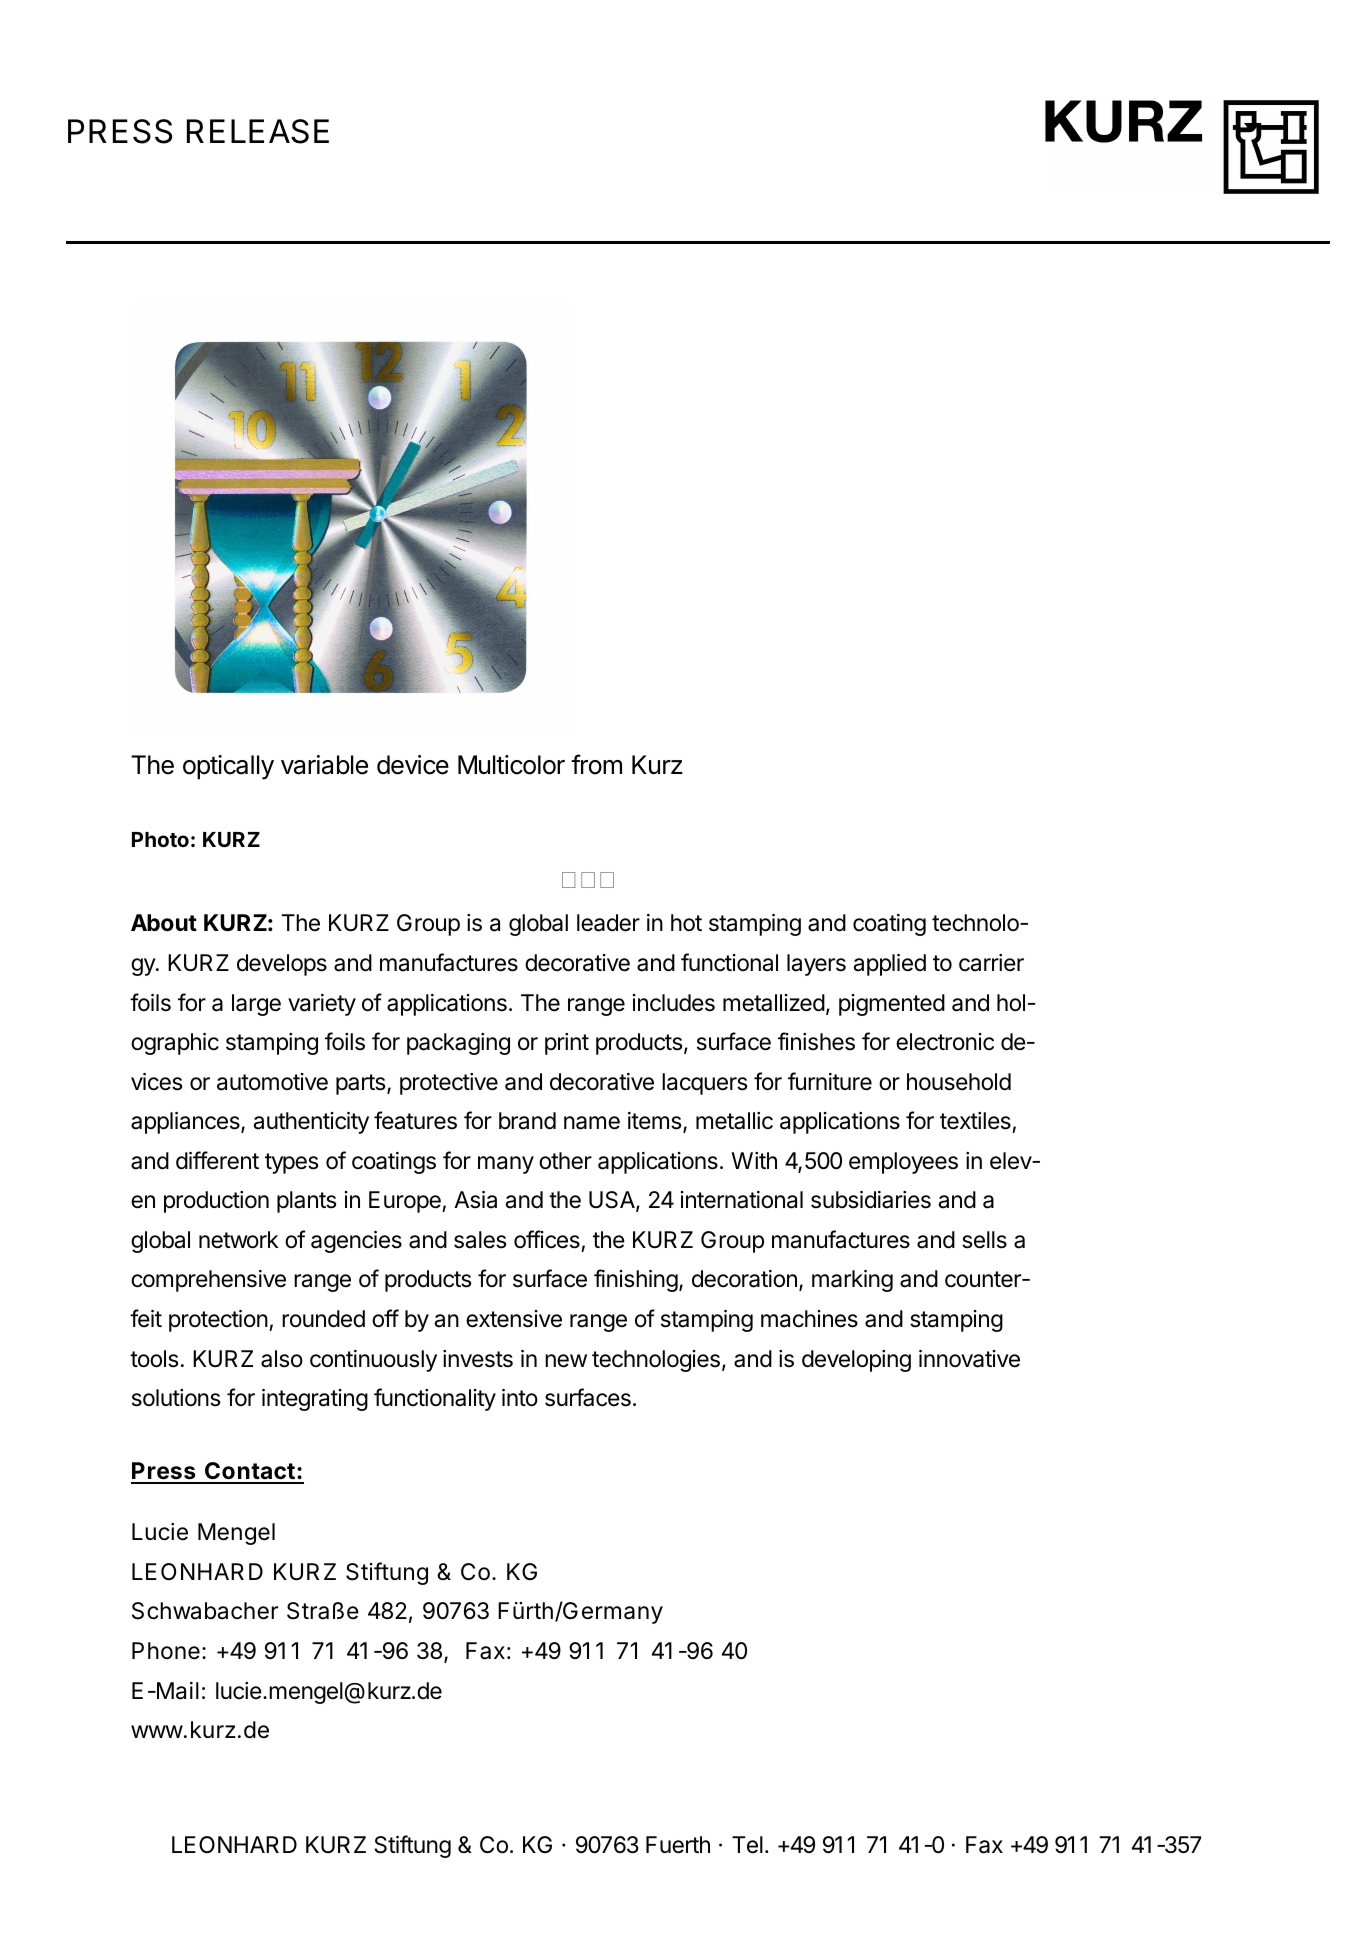 The width and height of the screenshot is (1372, 1941). Describe the element at coordinates (567, 1044) in the screenshot. I see `print` at that location.
